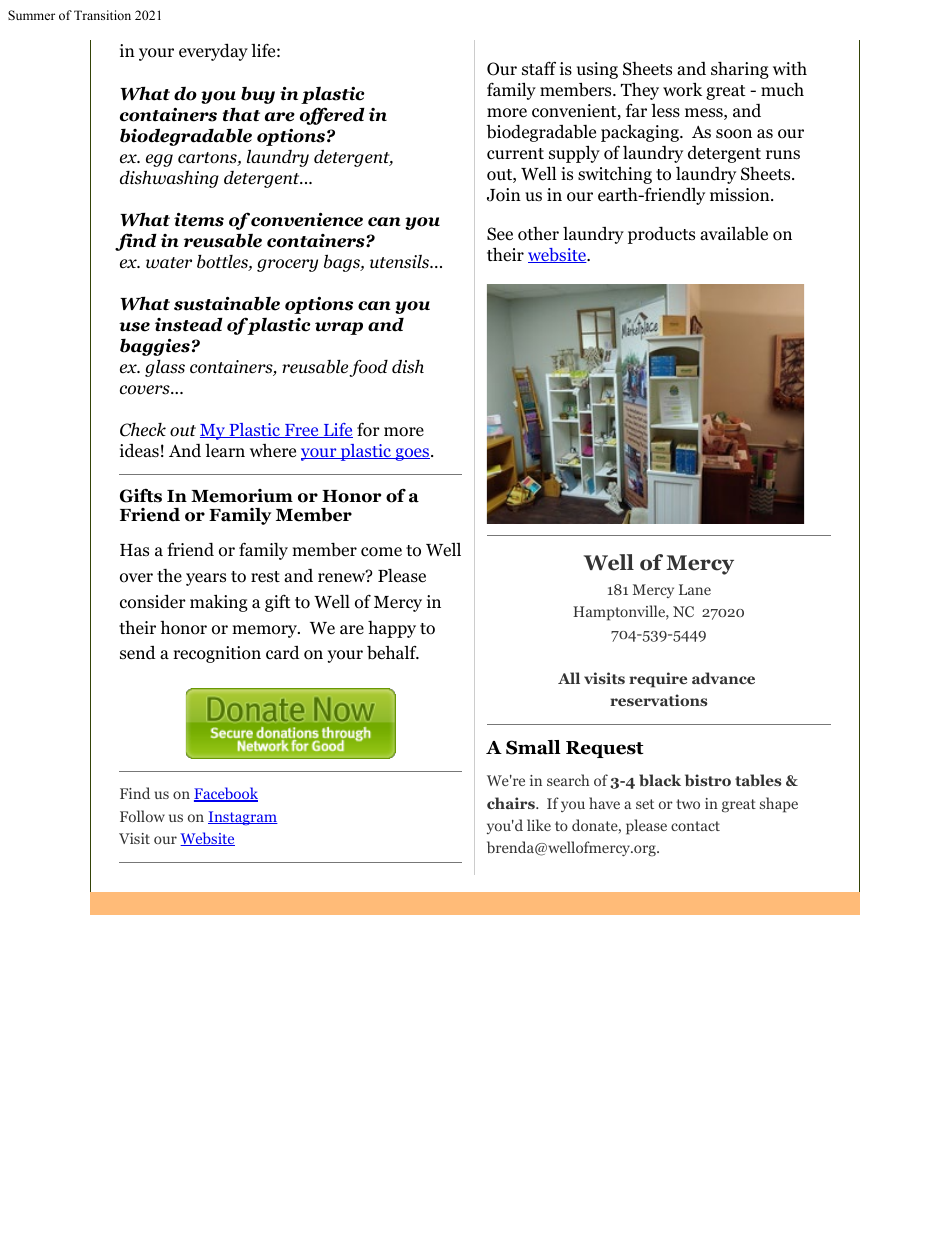 The width and height of the screenshot is (952, 1233). Describe the element at coordinates (695, 589) in the screenshot. I see `Lane` at that location.
